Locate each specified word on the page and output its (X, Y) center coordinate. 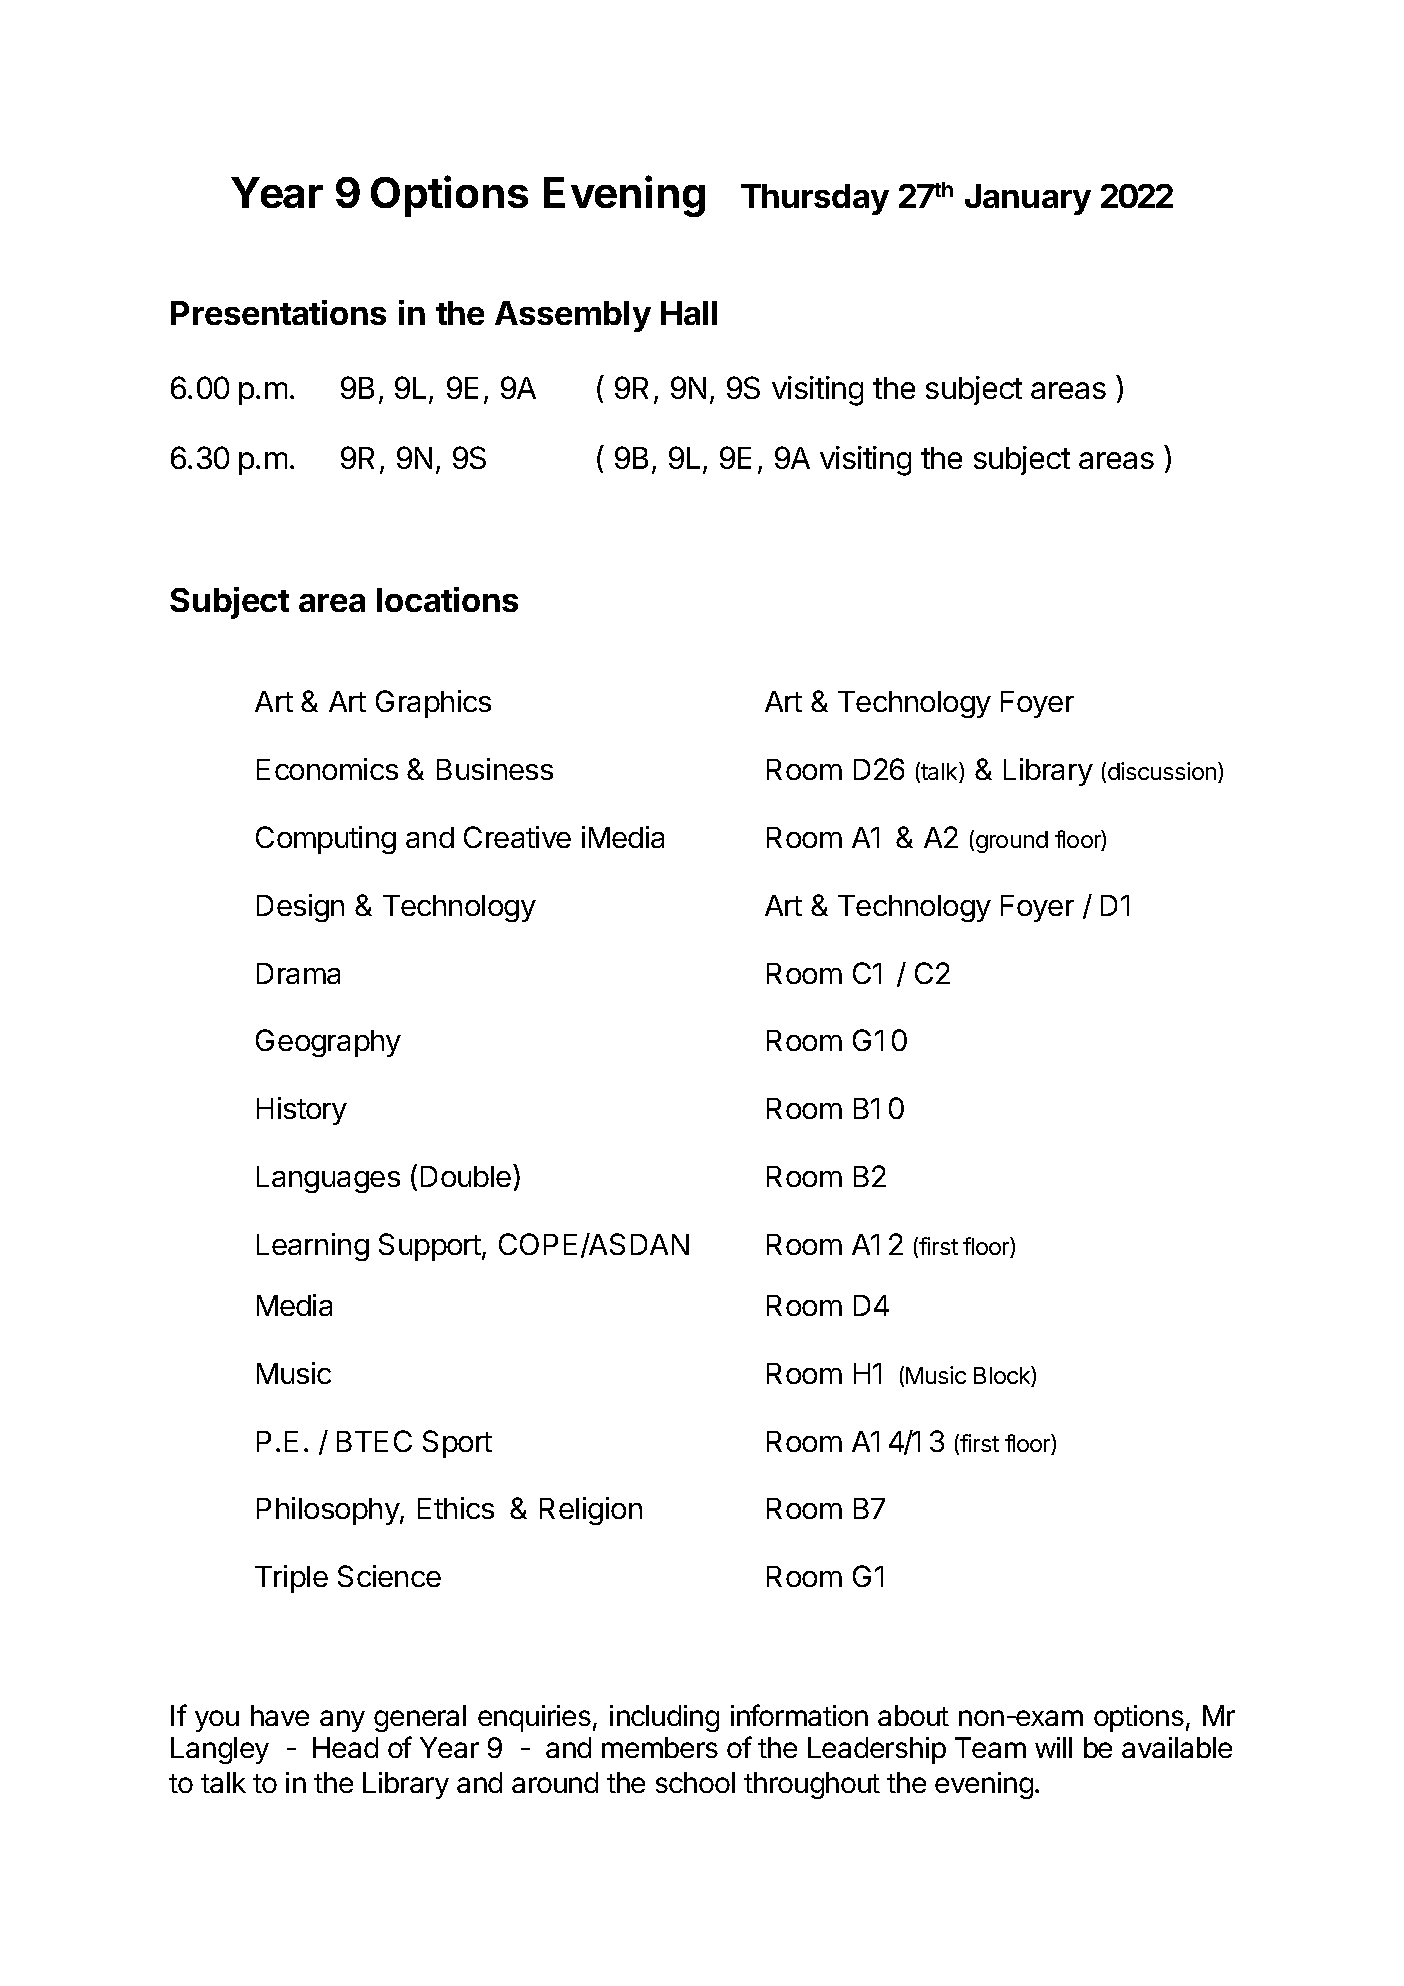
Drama (298, 973)
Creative (517, 837)
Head (345, 1747)
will (1053, 1747)
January (1028, 199)
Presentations (278, 312)
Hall (689, 313)
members (660, 1747)
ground (1012, 842)
